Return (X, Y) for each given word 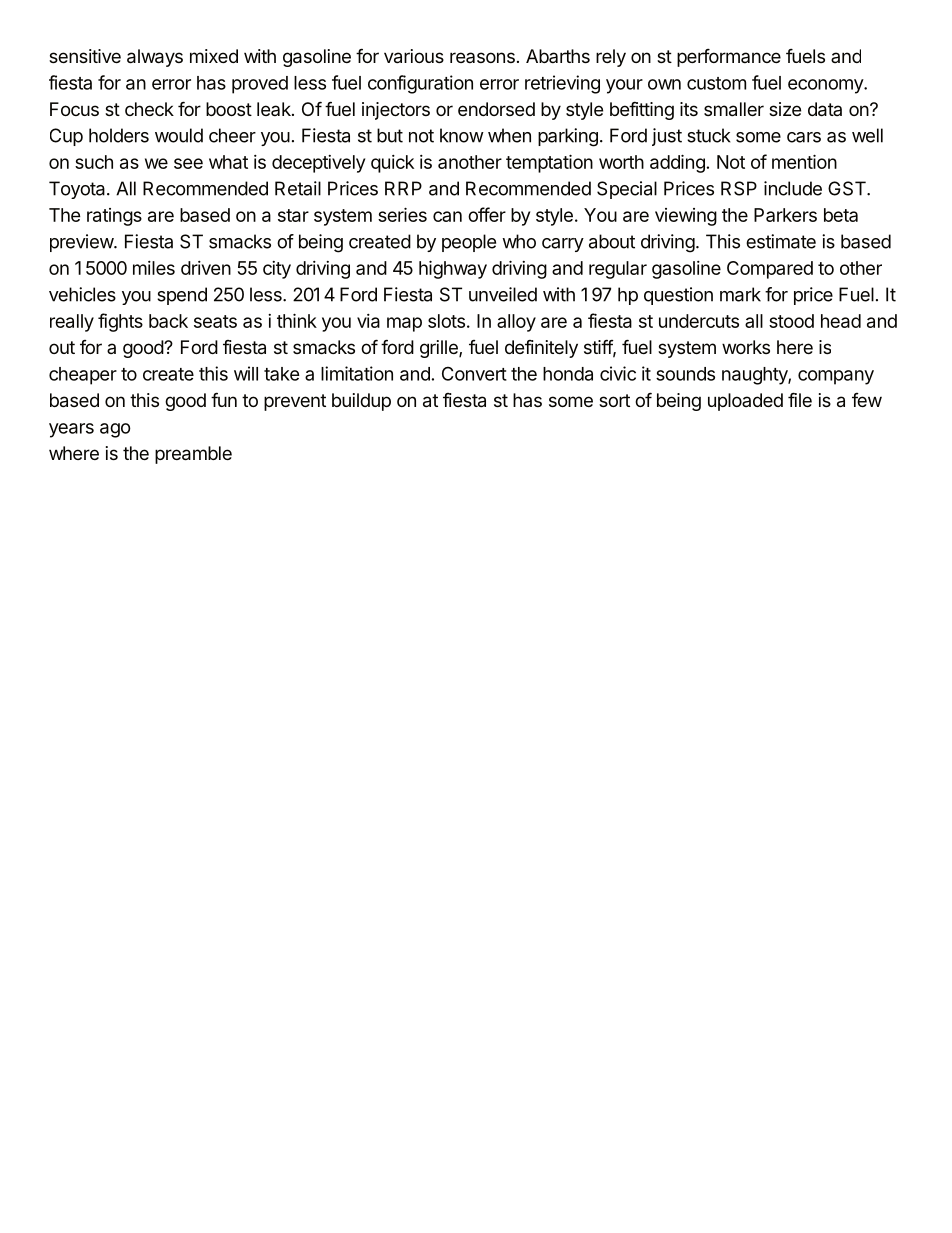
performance (729, 58)
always (155, 58)
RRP (403, 188)
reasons (482, 57)
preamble (193, 455)
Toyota (78, 190)
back (168, 321)
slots (446, 321)
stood (791, 321)
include (793, 188)
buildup (361, 402)
